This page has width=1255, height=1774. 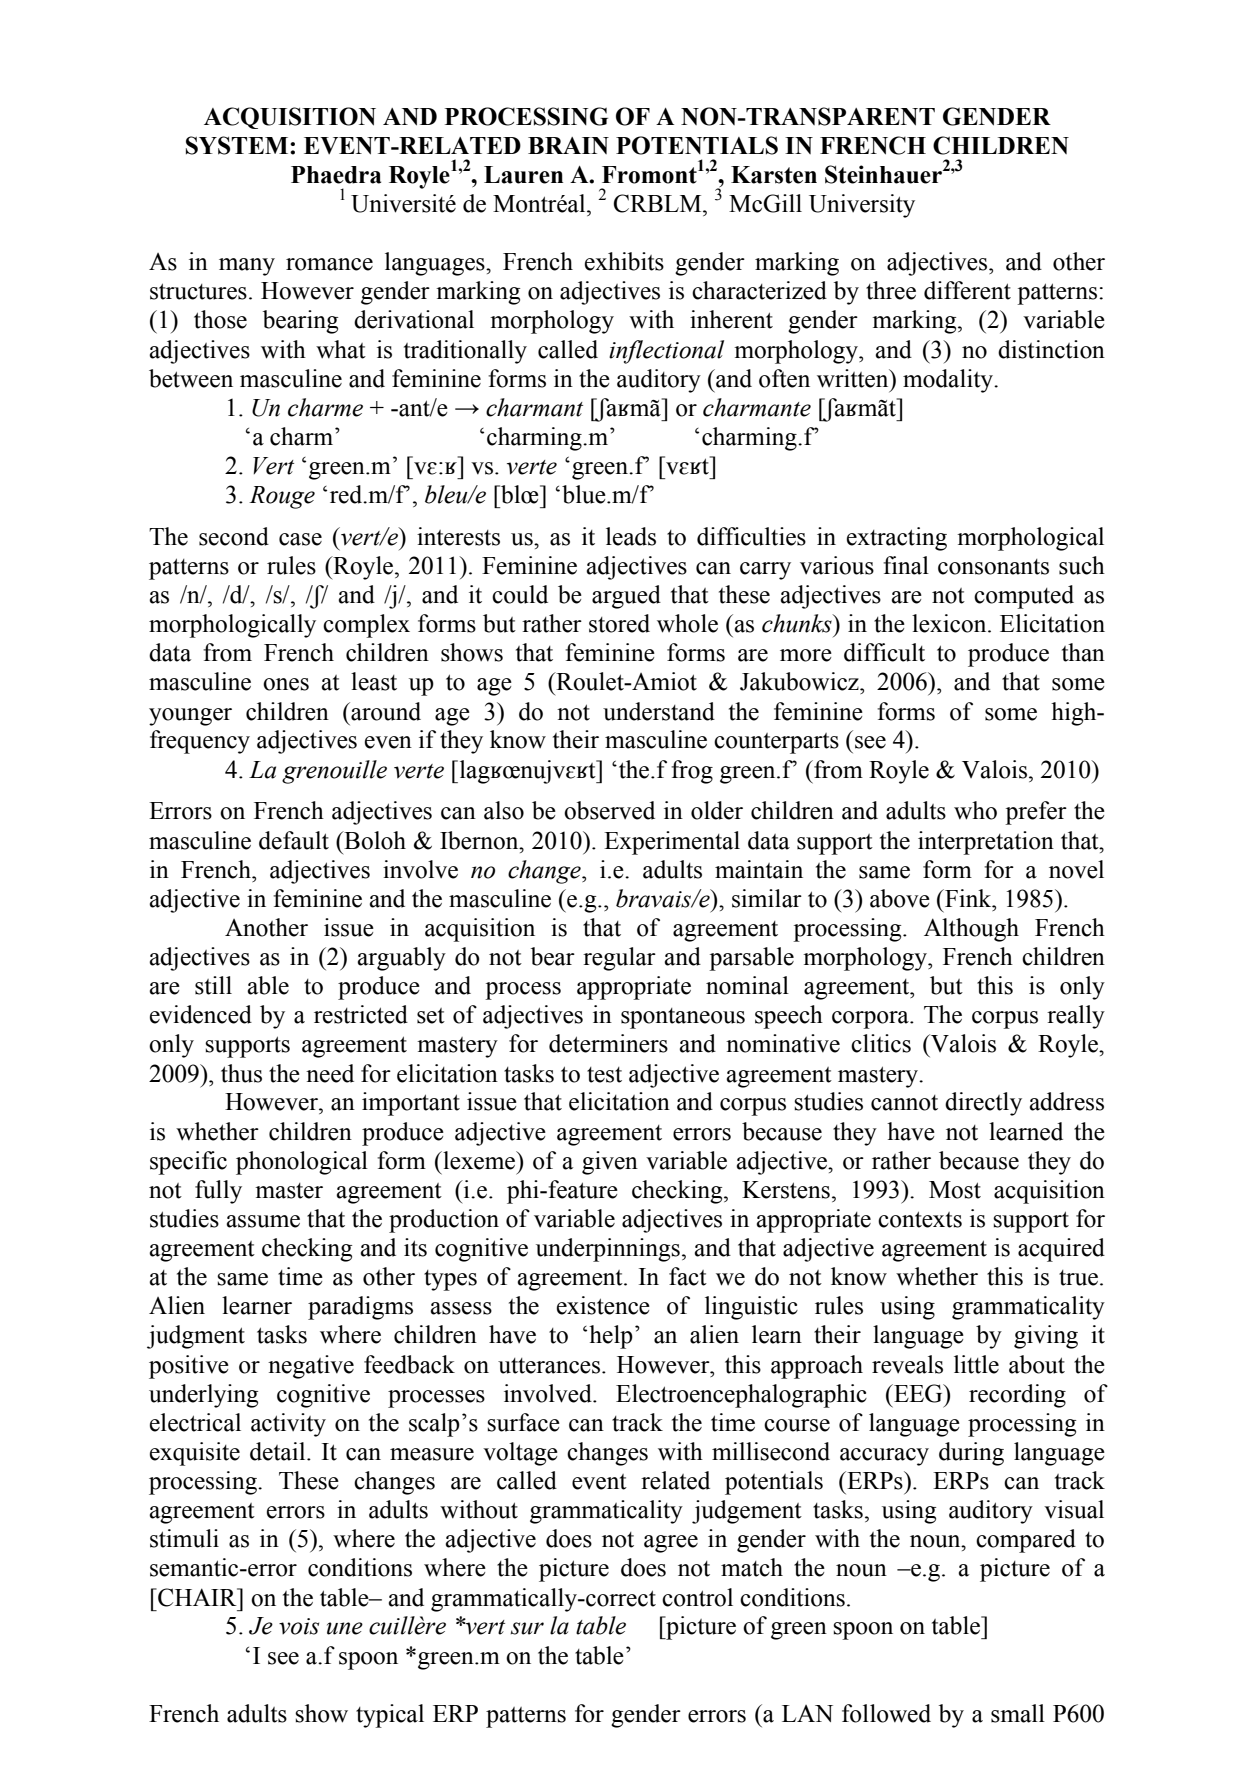 I want to click on regular, so click(x=619, y=959).
